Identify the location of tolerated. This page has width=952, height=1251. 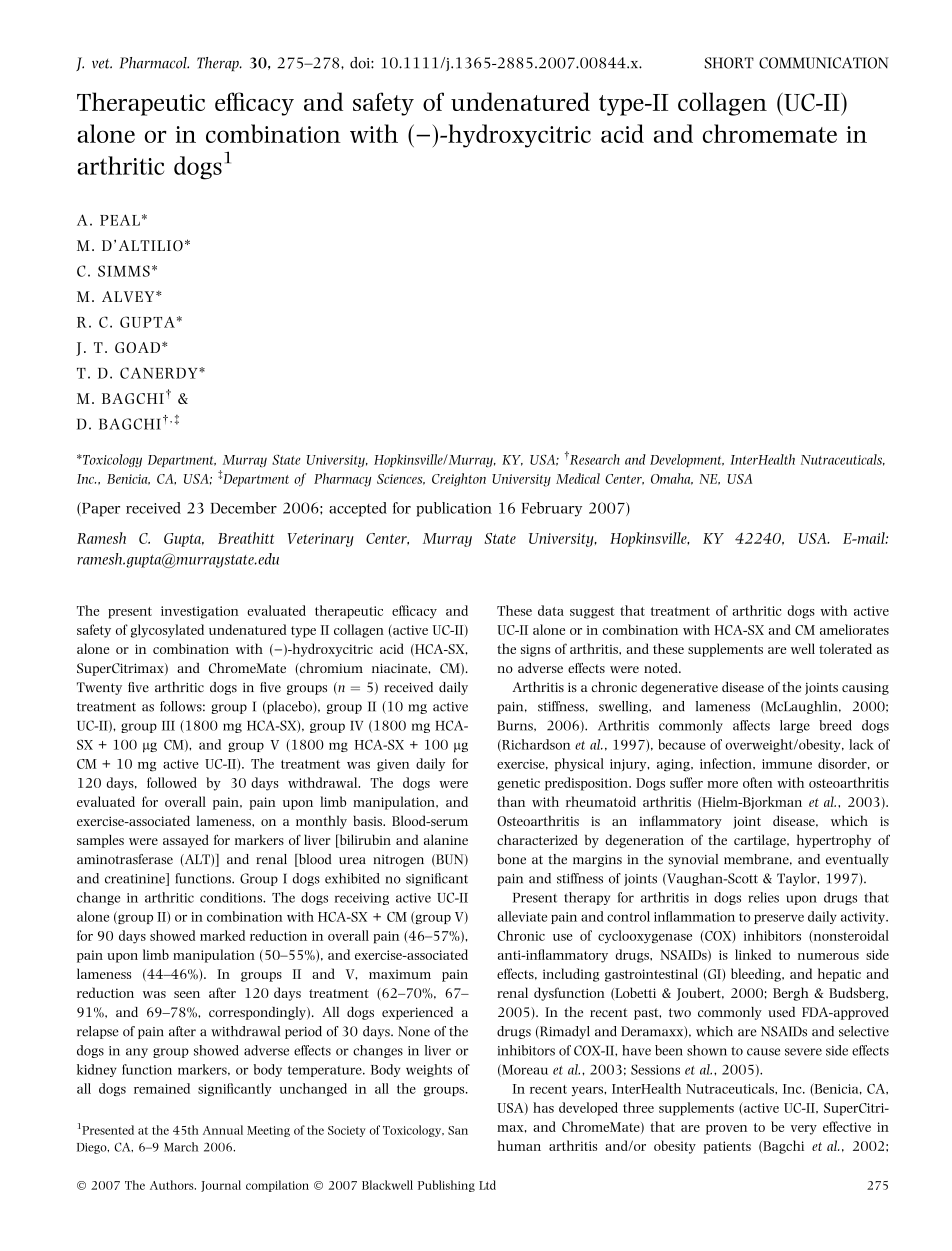
(845, 648).
